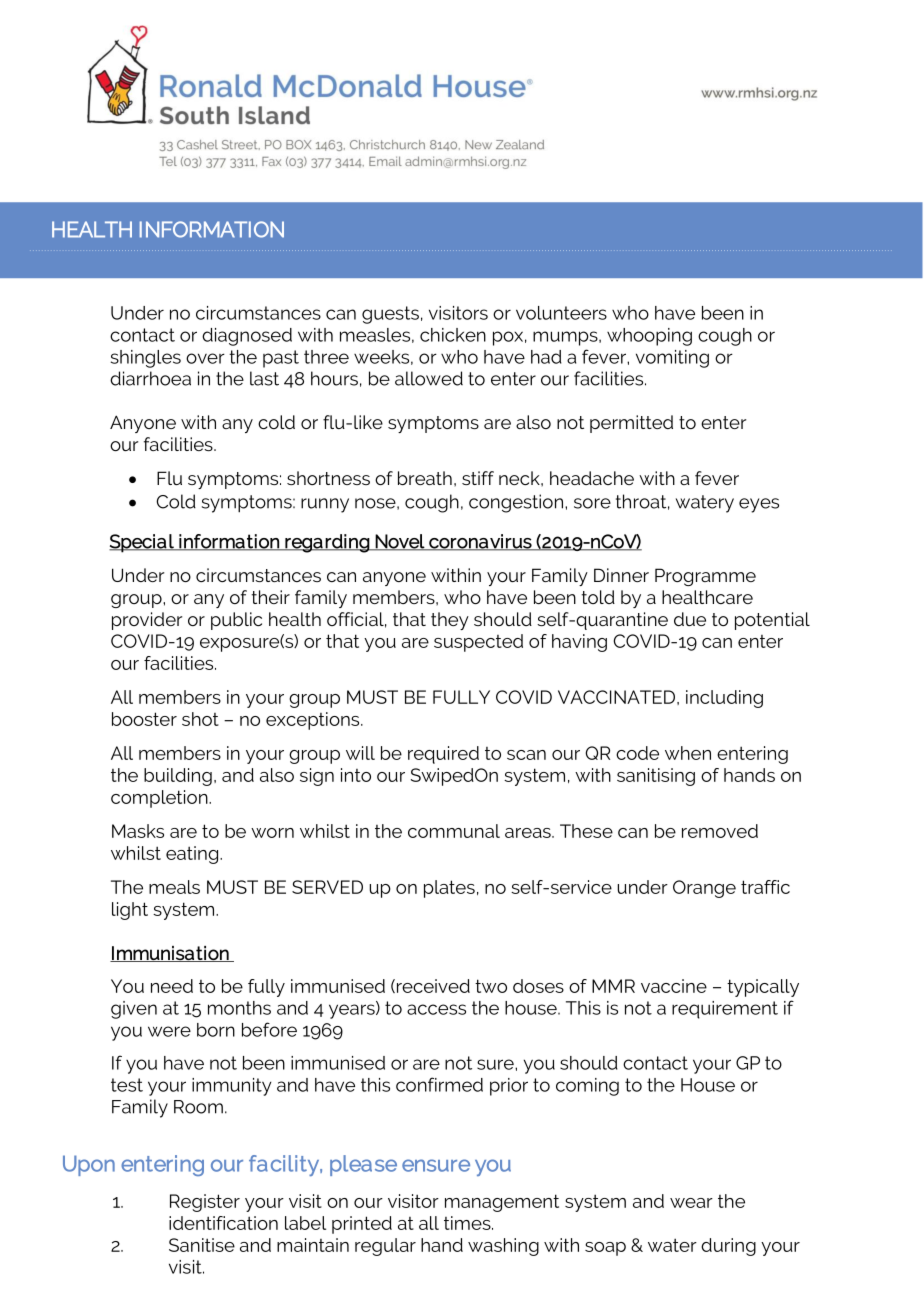 The height and width of the screenshot is (1308, 924). What do you see at coordinates (142, 543) in the screenshot?
I see `Special` at bounding box center [142, 543].
